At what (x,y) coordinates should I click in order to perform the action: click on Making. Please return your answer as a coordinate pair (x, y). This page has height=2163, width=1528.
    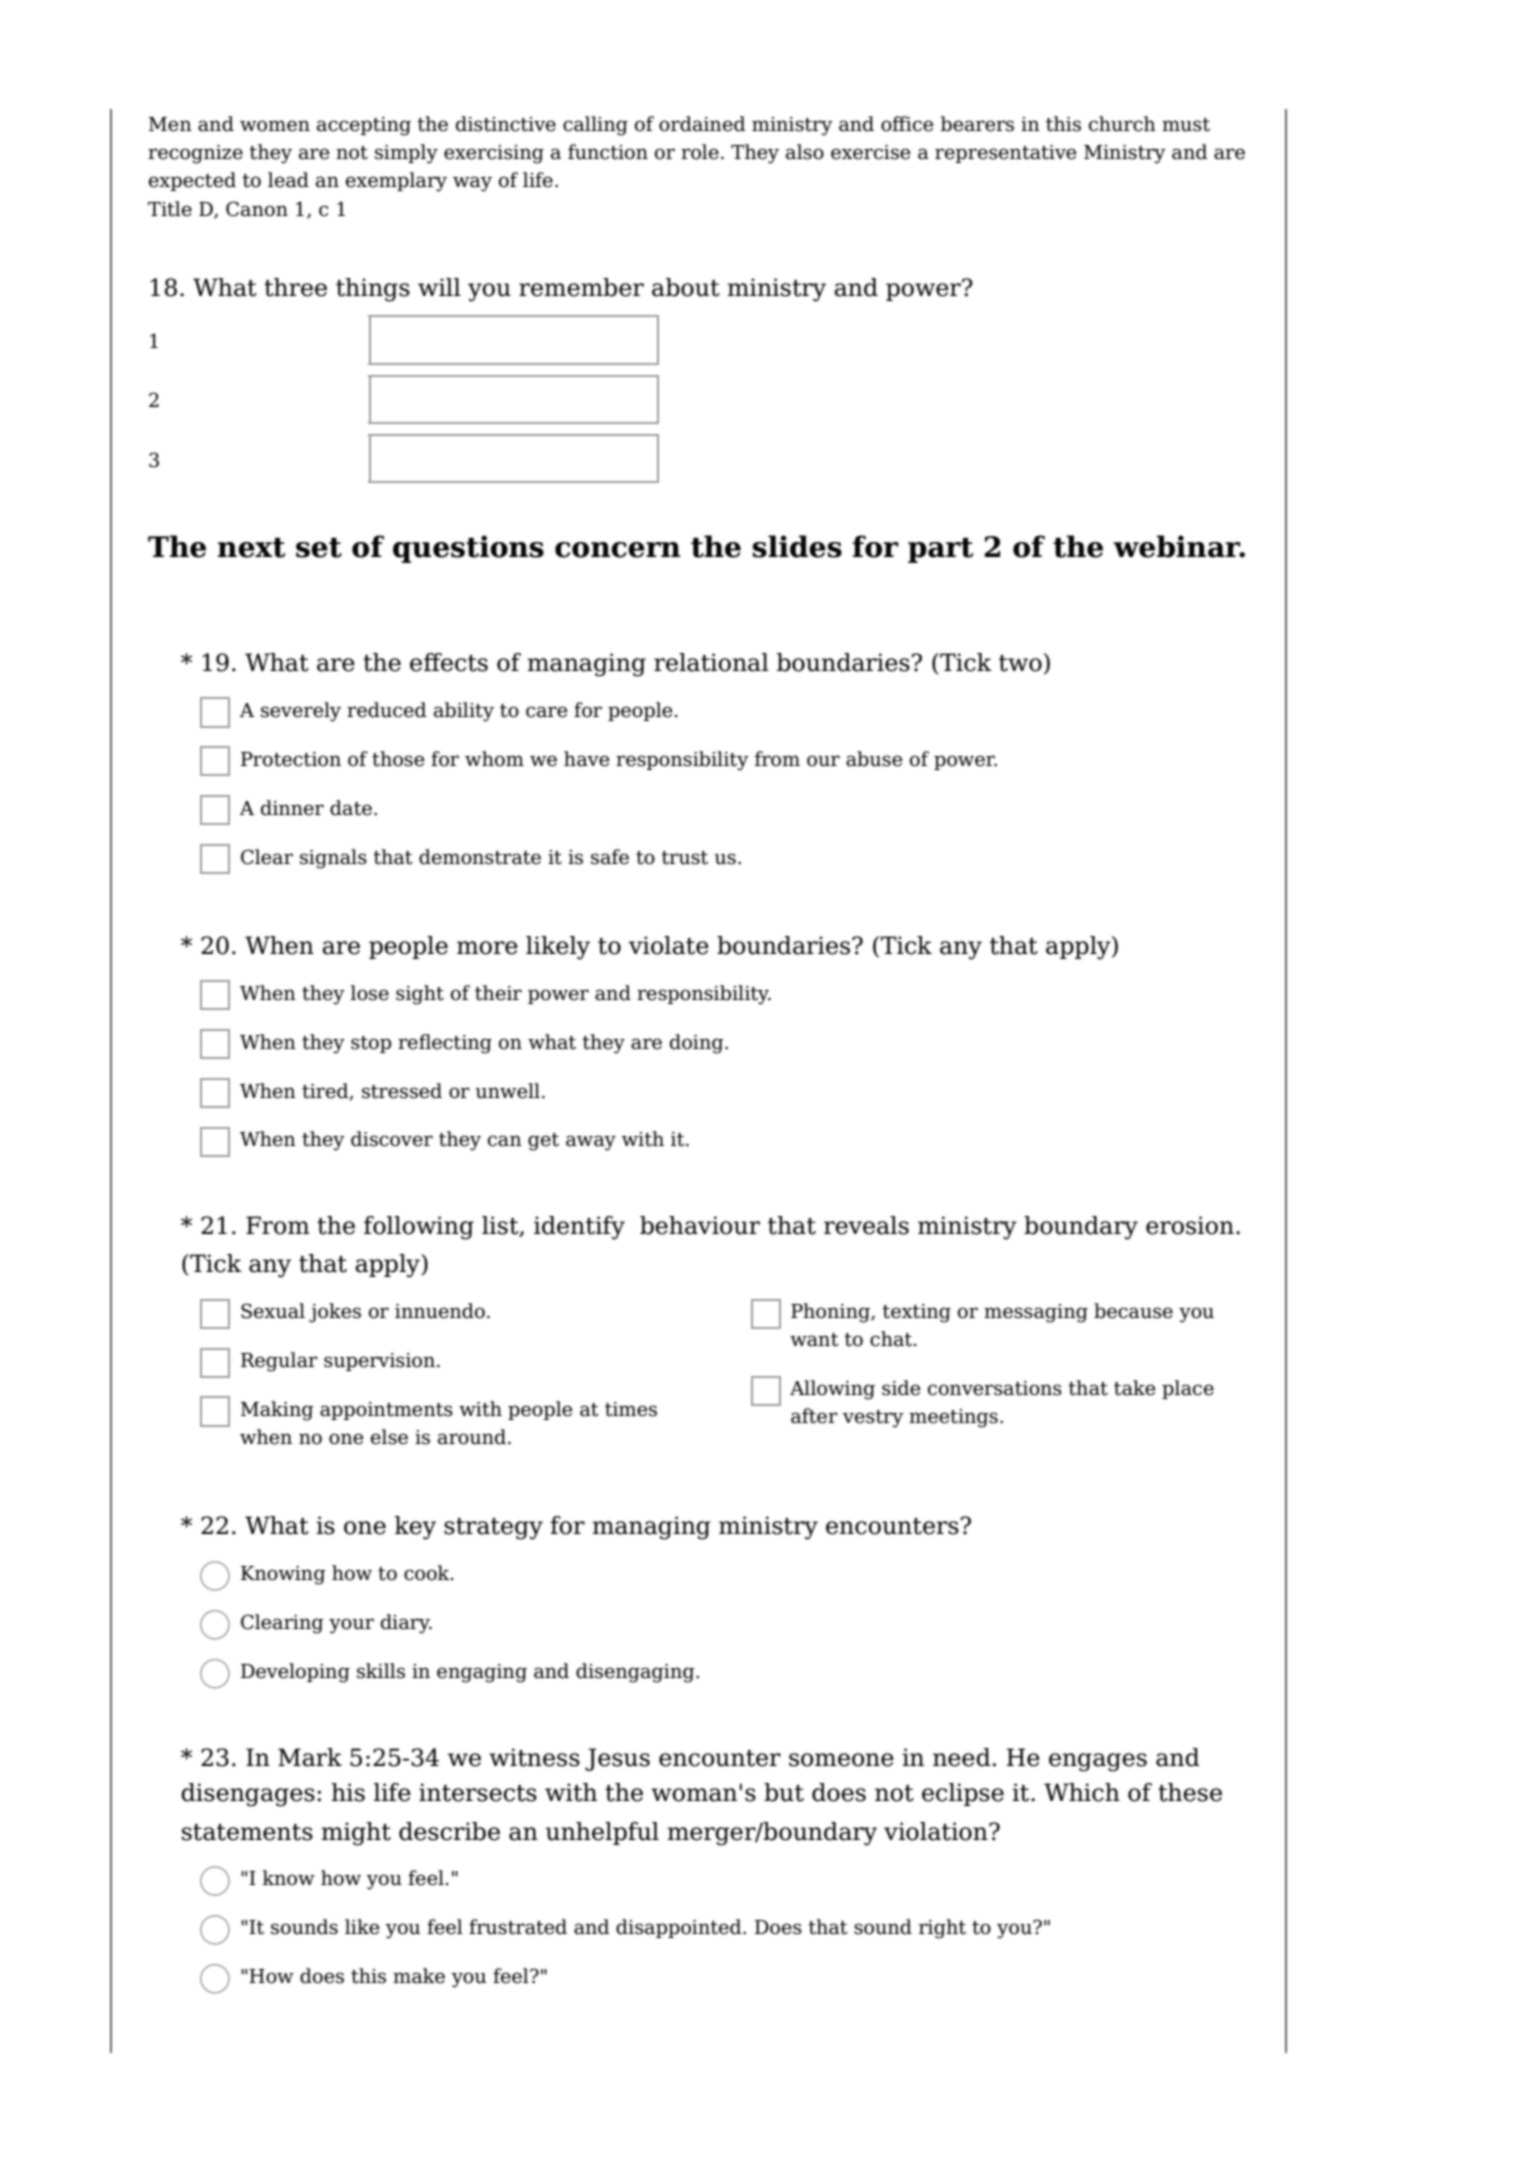
    Looking at the image, I should click on (277, 1411).
